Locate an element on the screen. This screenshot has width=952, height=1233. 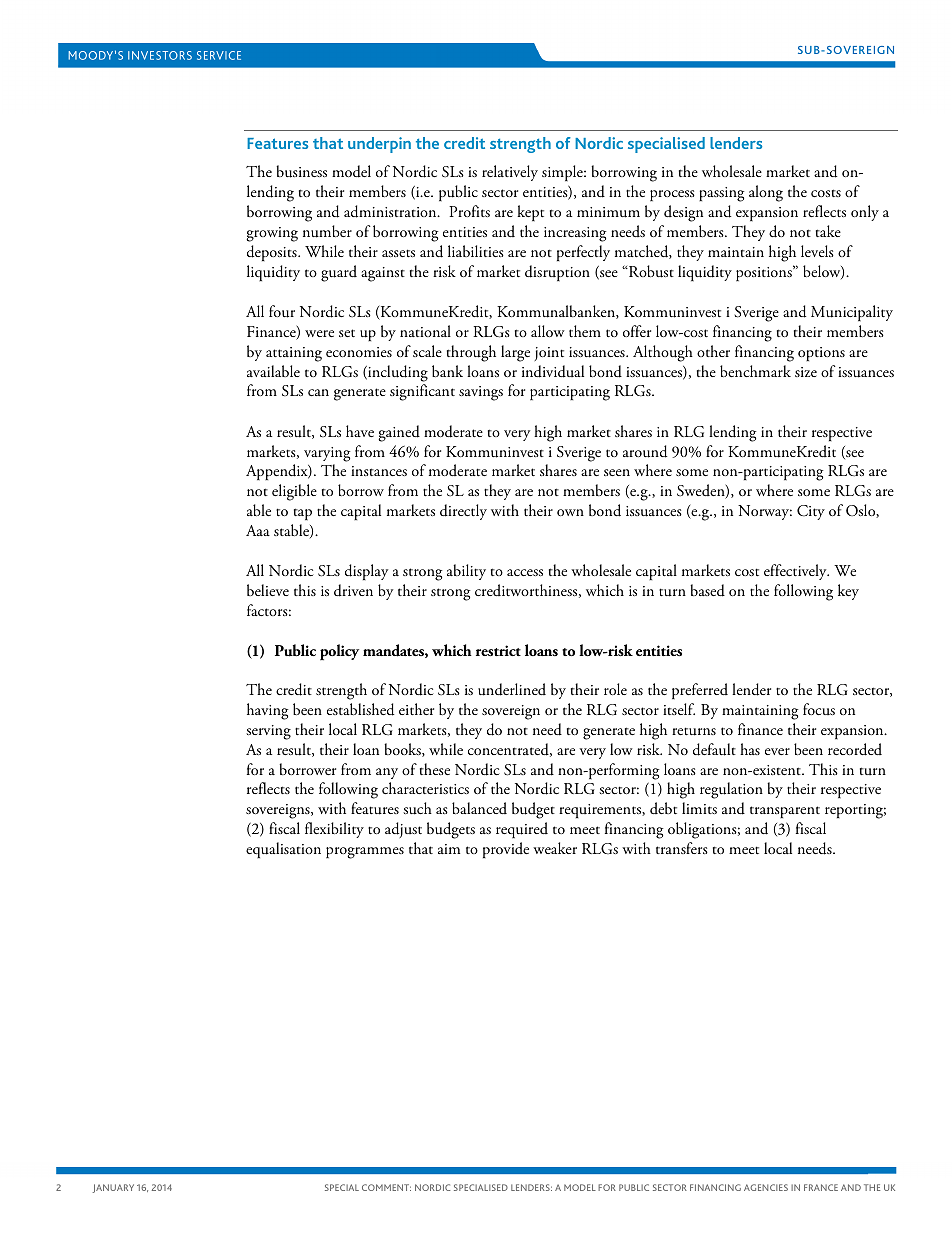
required is located at coordinates (522, 830).
